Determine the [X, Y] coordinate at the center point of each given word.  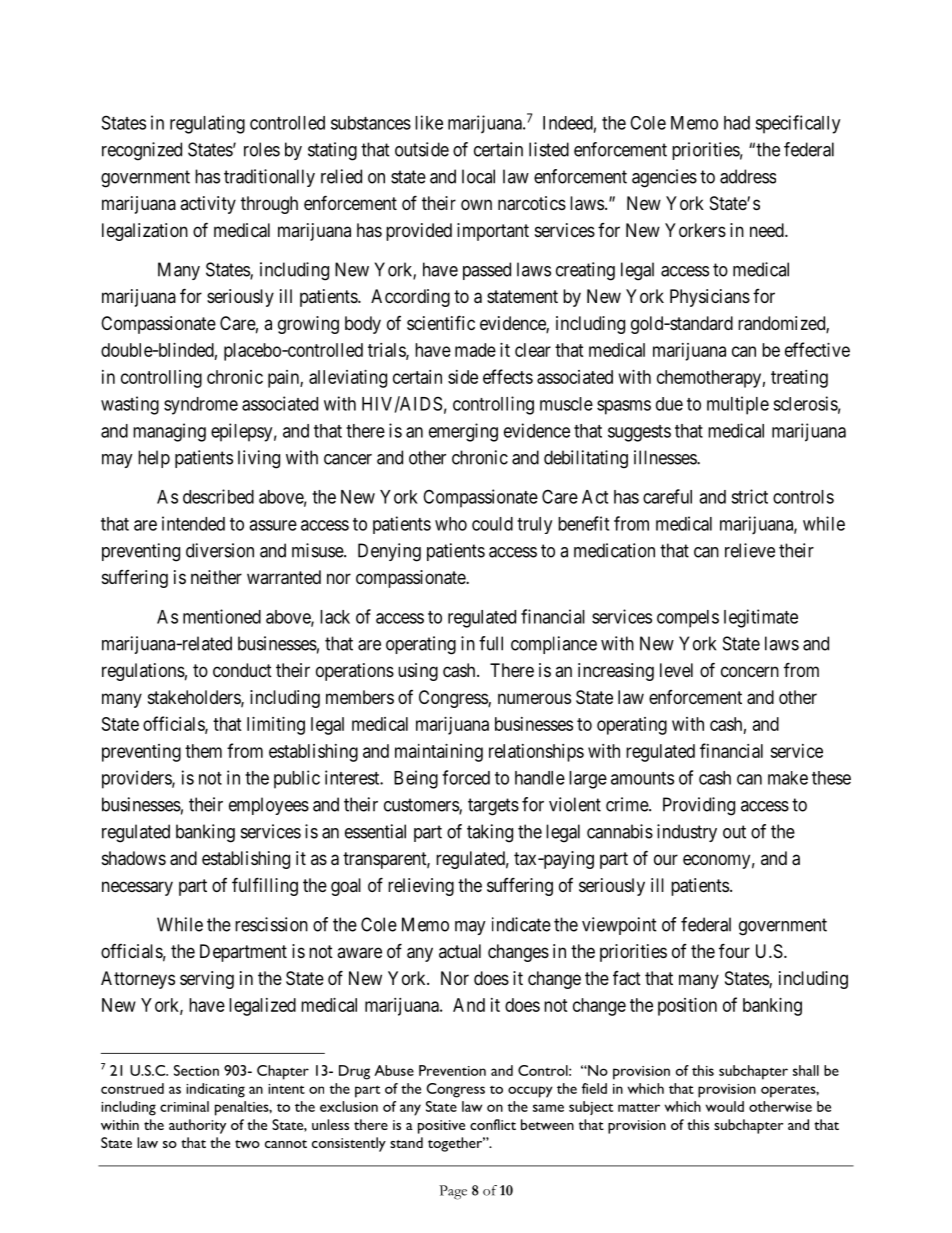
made [475, 350]
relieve [750, 550]
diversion [220, 550]
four [734, 950]
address [748, 176]
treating [799, 379]
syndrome [201, 406]
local [478, 176]
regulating [207, 124]
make [788, 778]
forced [466, 777]
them [203, 751]
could [492, 524]
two [247, 1144]
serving [207, 980]
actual [460, 951]
